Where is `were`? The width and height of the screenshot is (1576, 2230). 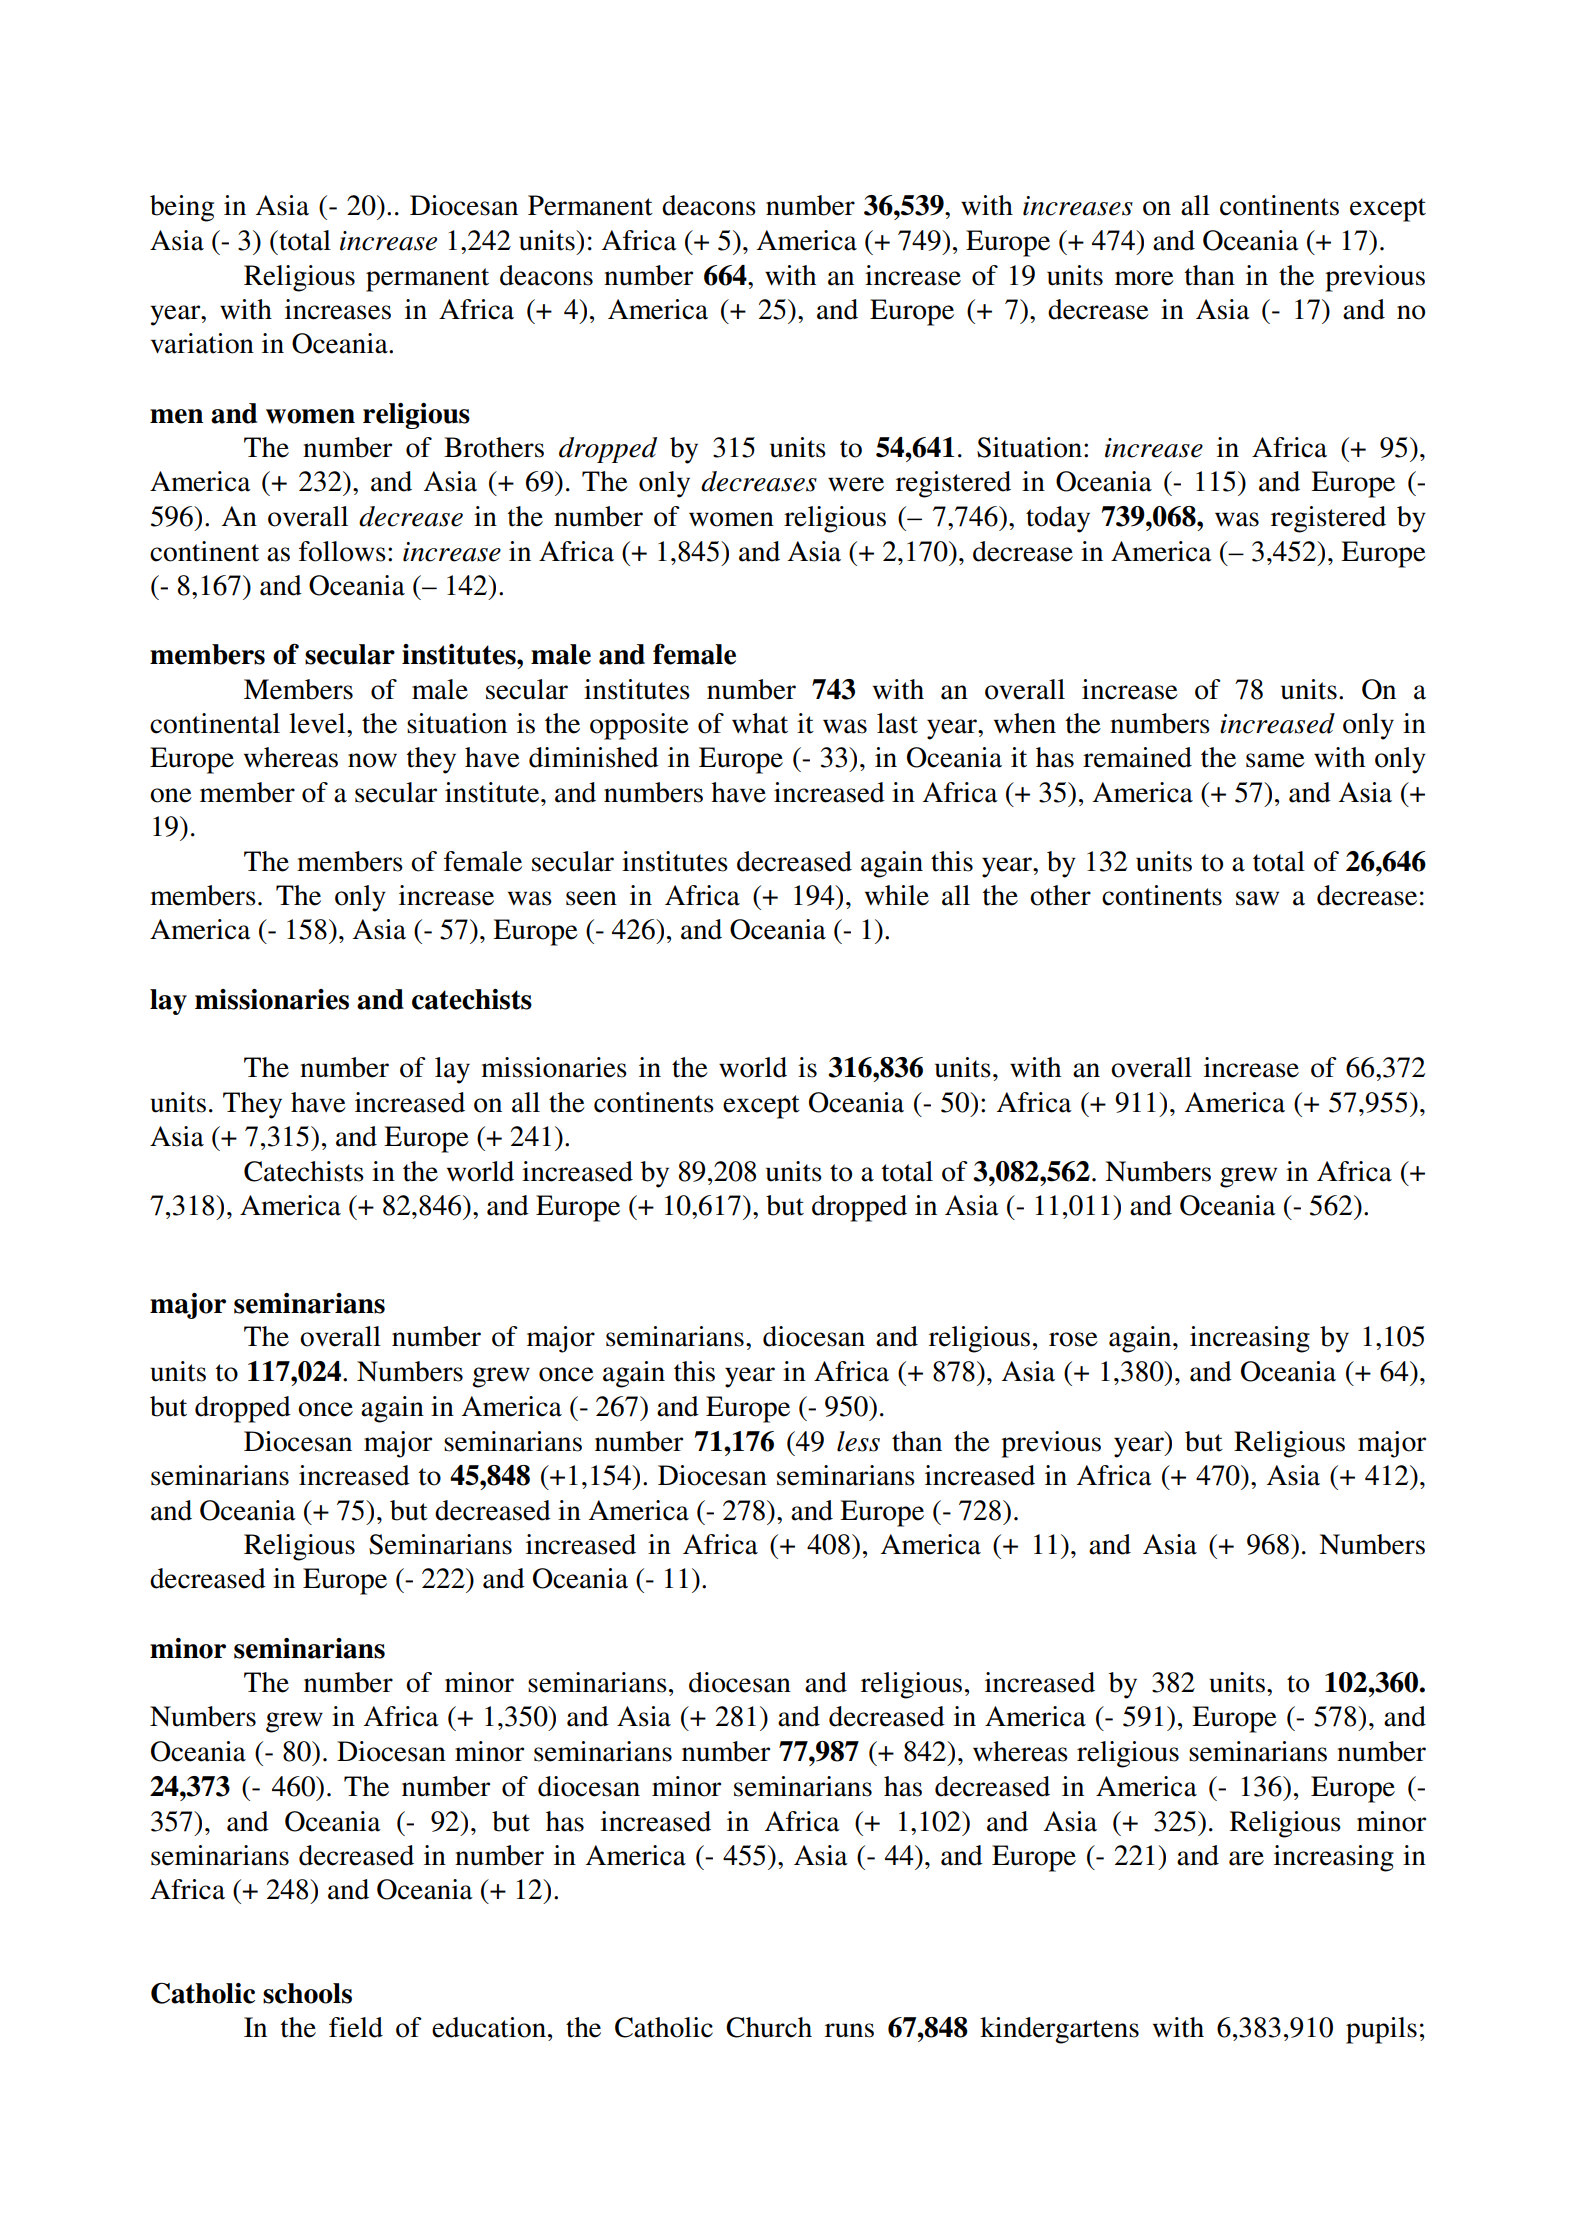 were is located at coordinates (856, 484).
